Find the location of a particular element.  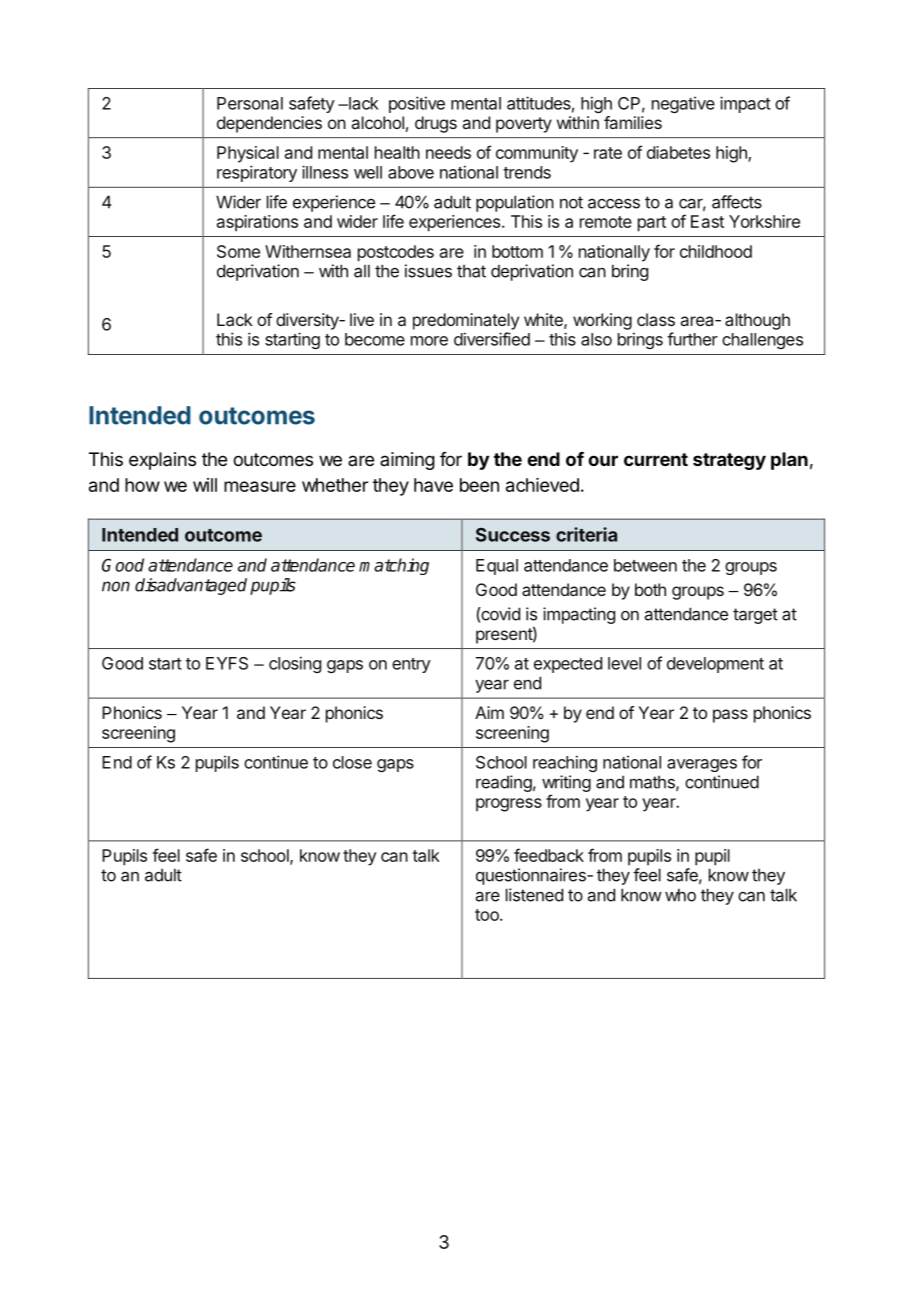

drugs is located at coordinates (436, 124).
